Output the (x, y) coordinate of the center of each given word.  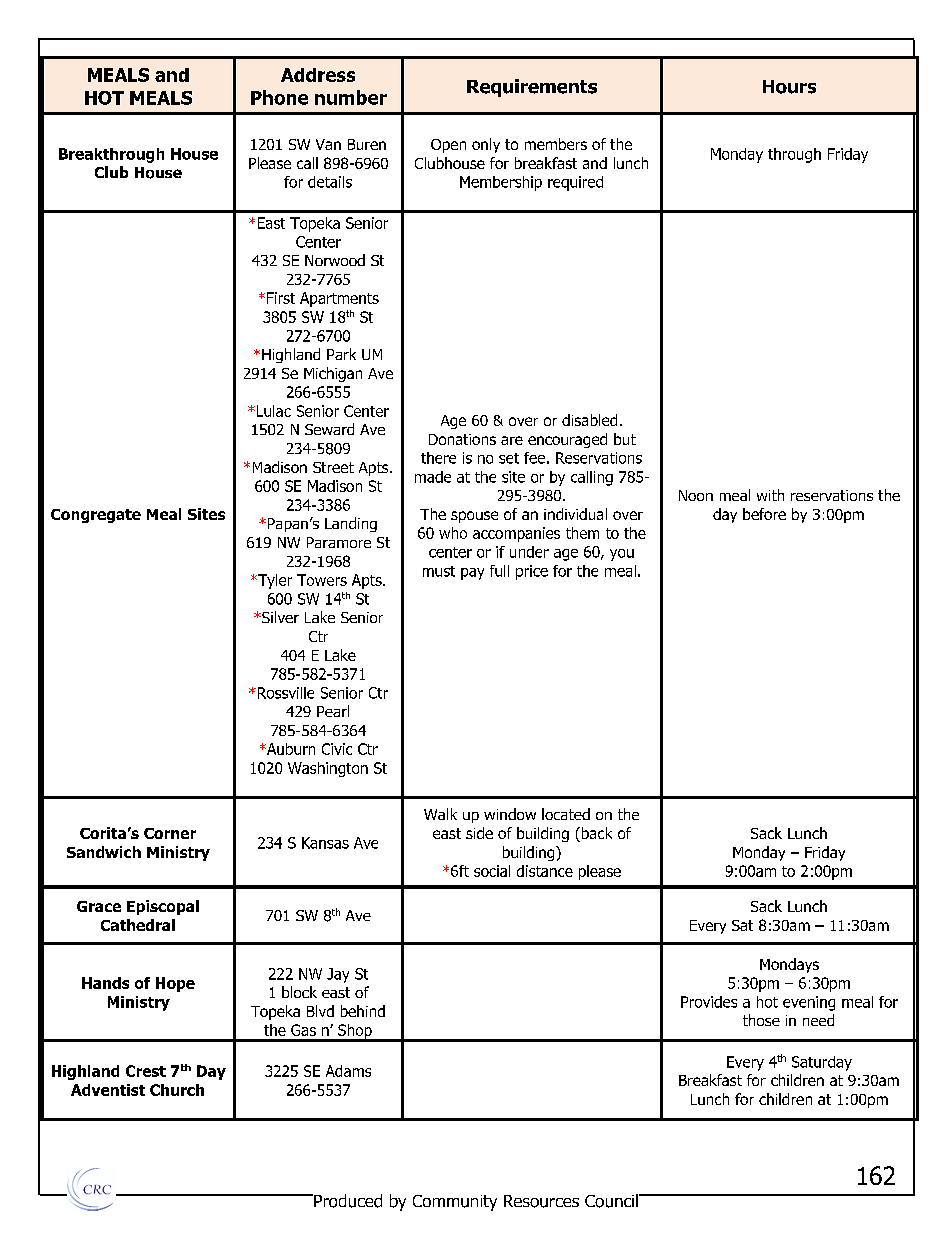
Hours (789, 87)
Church (177, 1090)
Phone (279, 97)
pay (472, 574)
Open (448, 146)
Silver (279, 617)
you (622, 555)
